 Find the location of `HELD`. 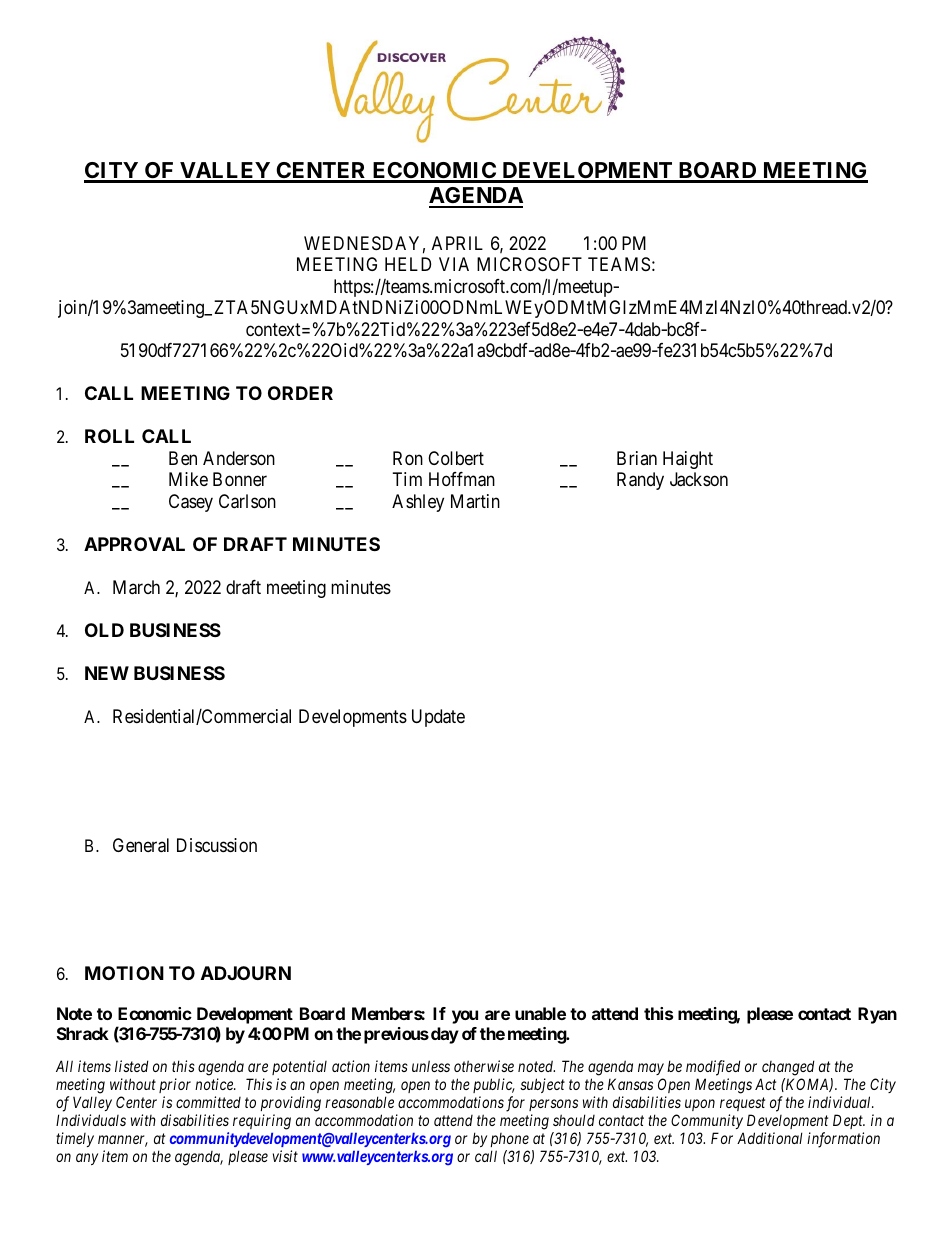

HELD is located at coordinates (408, 264).
